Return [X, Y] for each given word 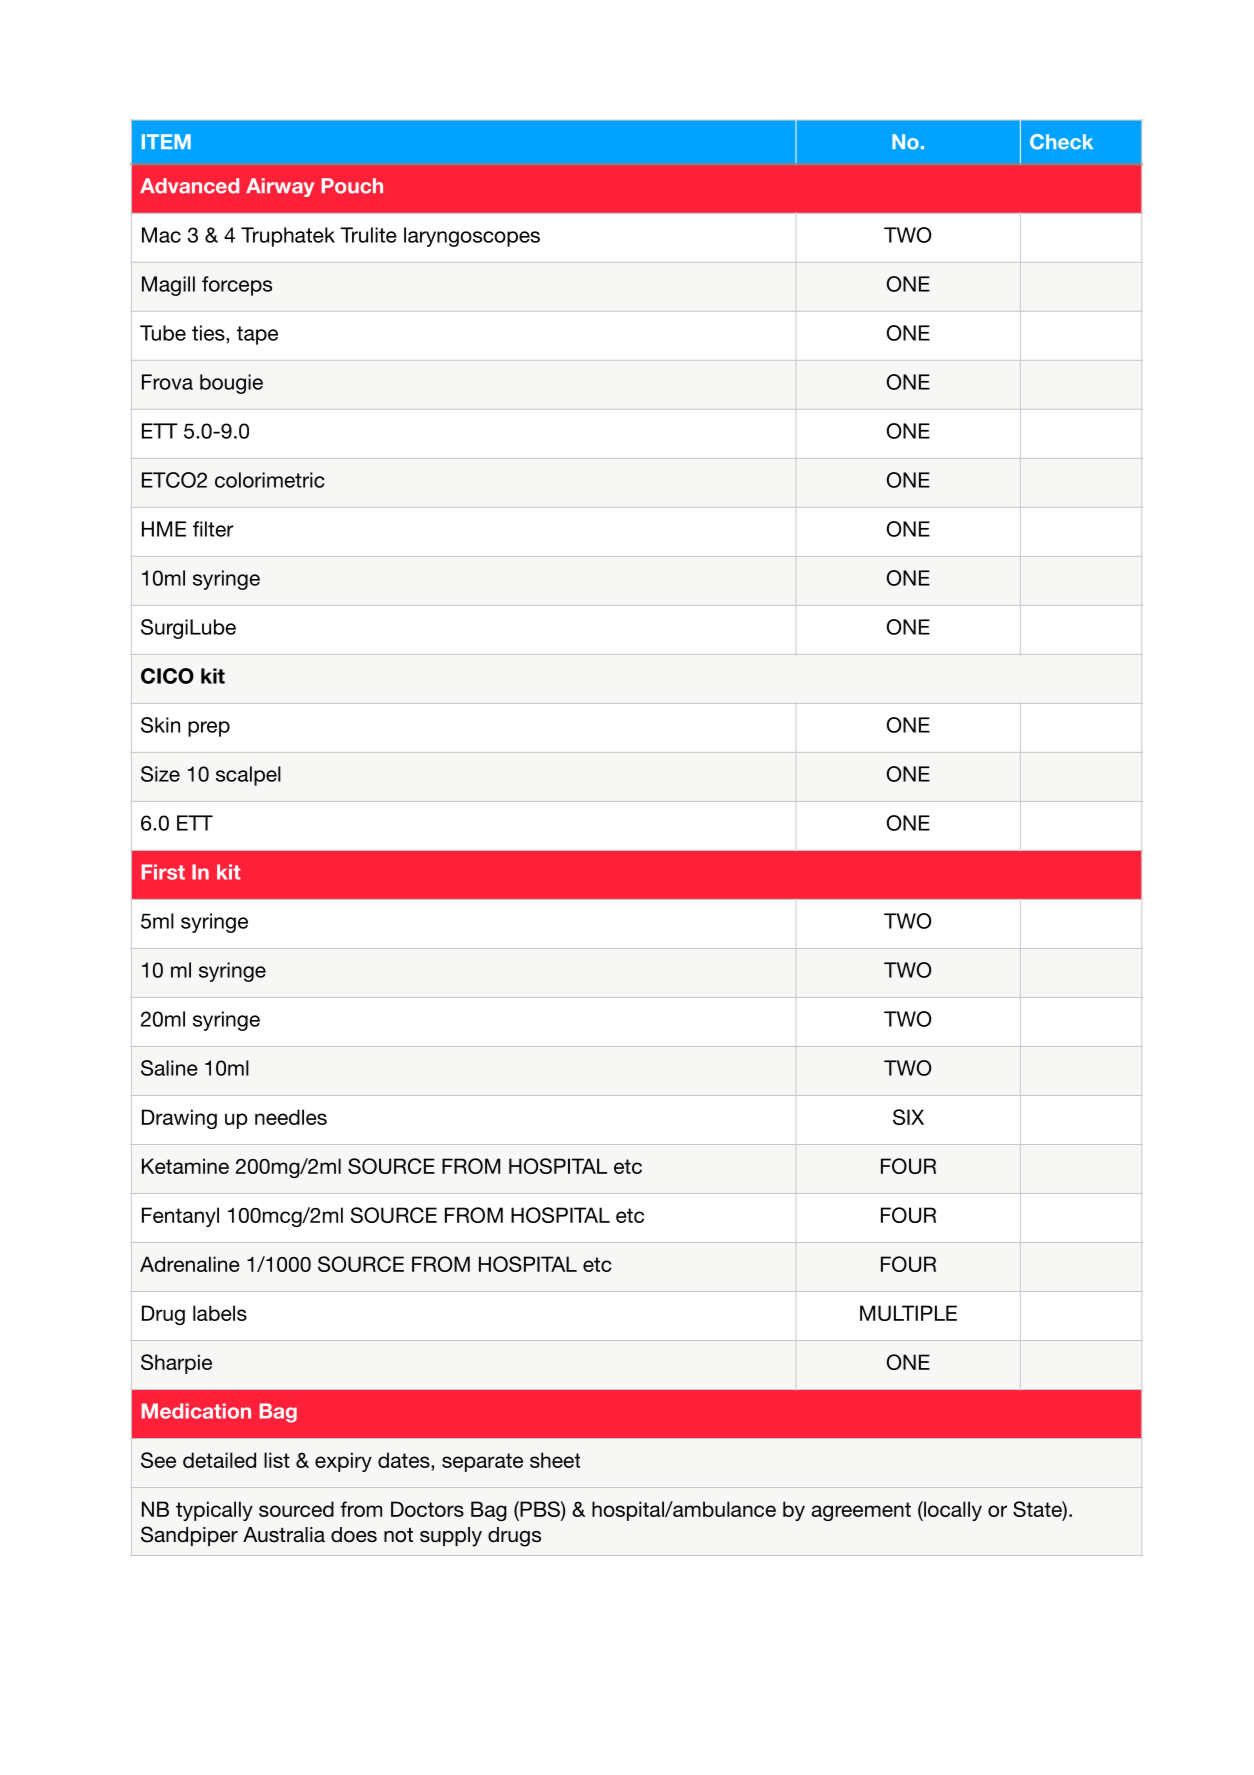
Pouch [352, 186]
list [277, 1460]
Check [1061, 142]
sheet [555, 1460]
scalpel [248, 776]
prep [209, 729]
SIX [908, 1117]
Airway [280, 187]
